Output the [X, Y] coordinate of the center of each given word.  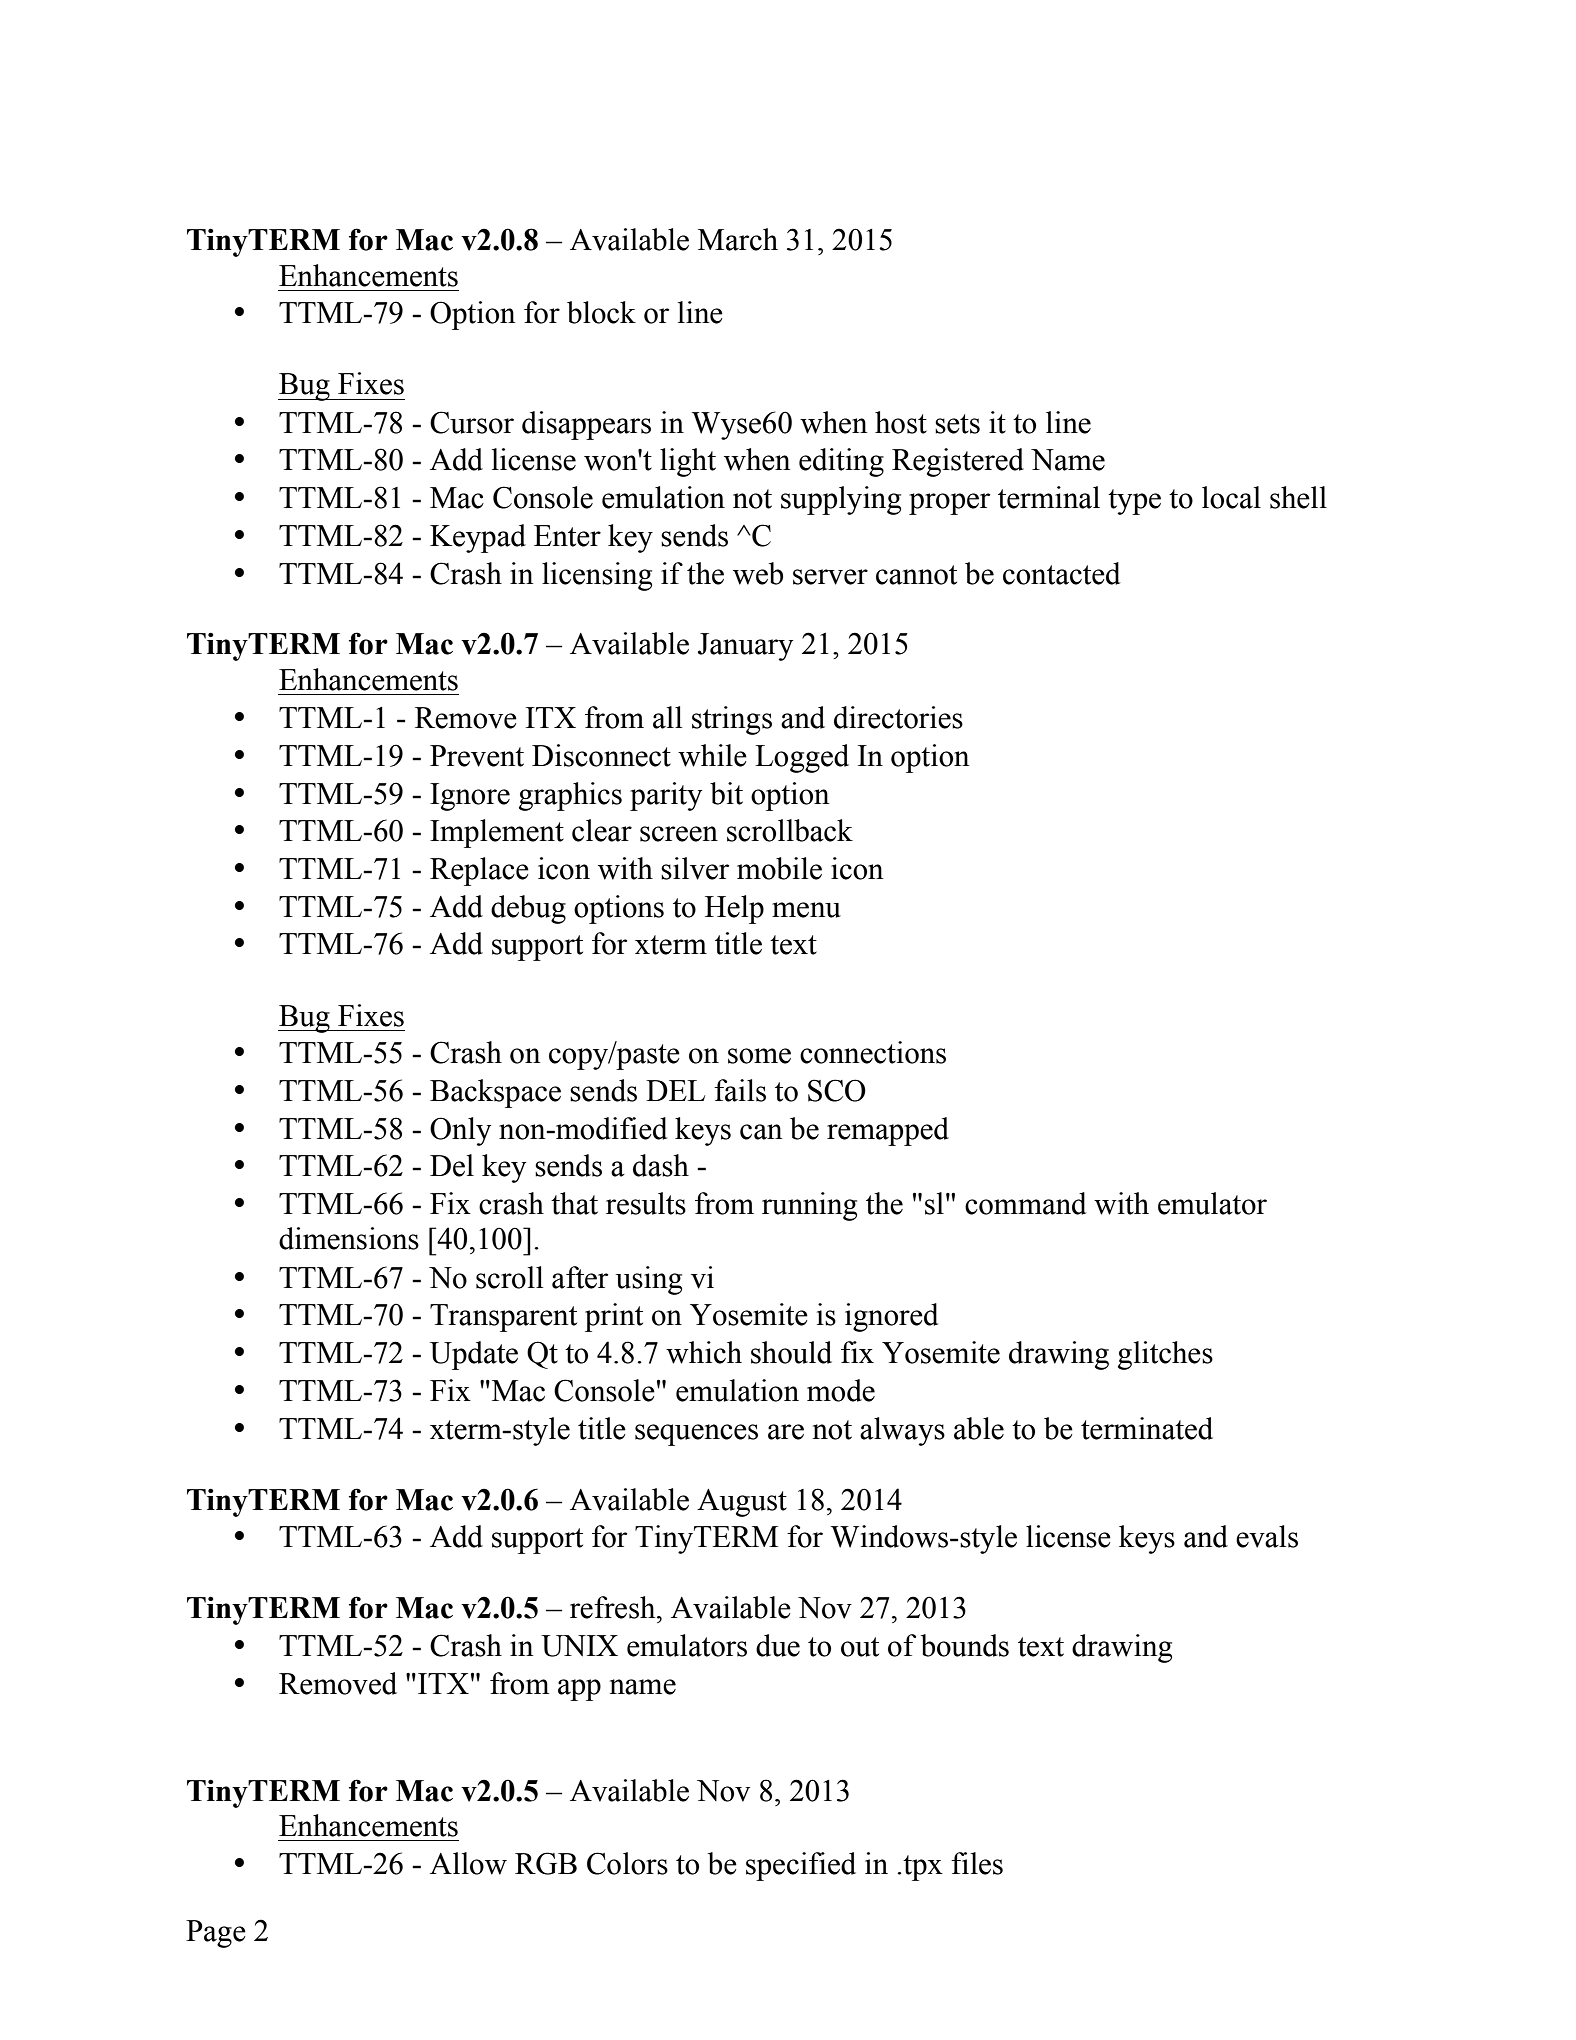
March [738, 239]
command [1025, 1203]
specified [801, 1866]
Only [460, 1131]
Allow [468, 1863]
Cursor [472, 422]
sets [957, 424]
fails [740, 1090]
